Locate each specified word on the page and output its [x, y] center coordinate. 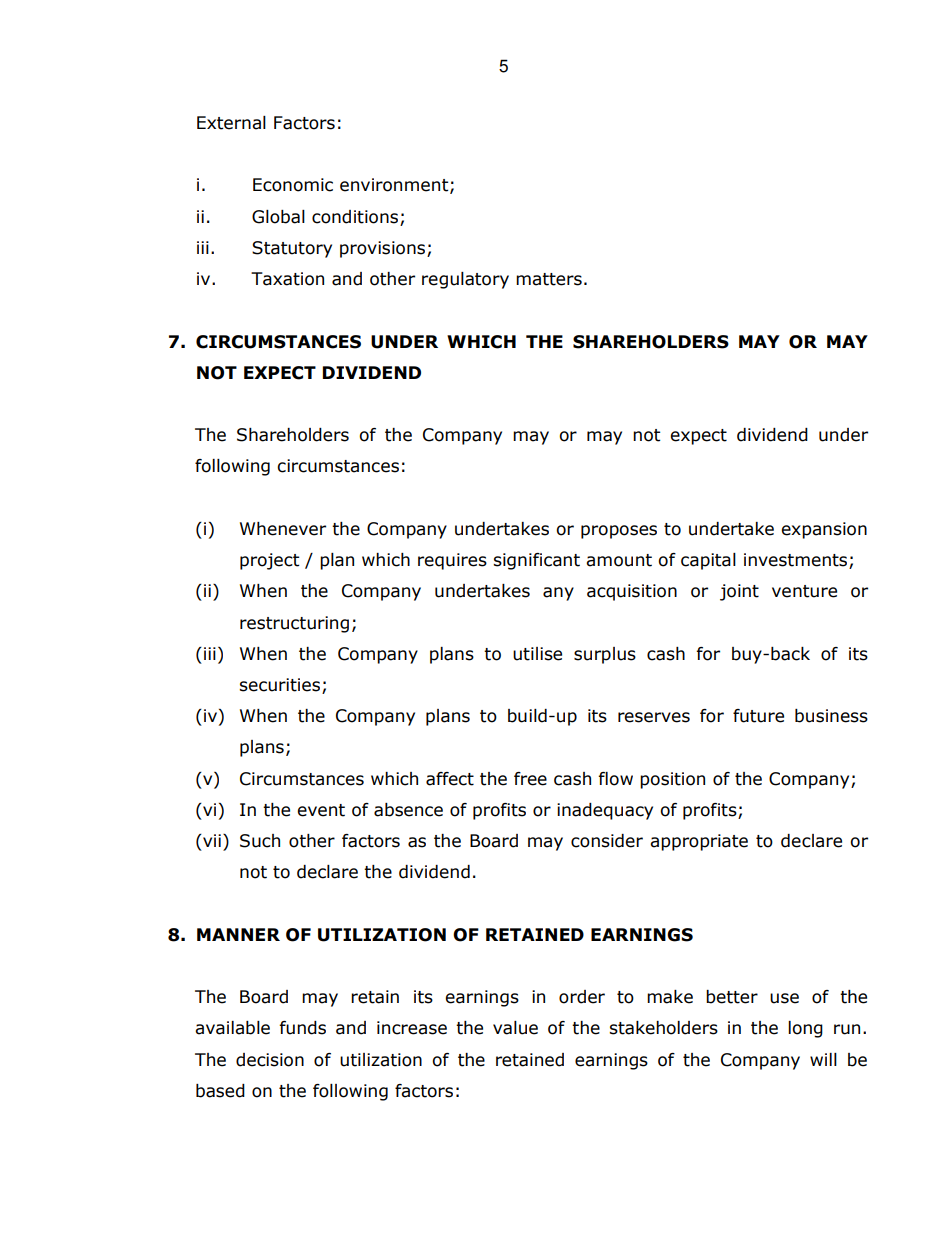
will [823, 1059]
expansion [824, 530]
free [530, 779]
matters [549, 279]
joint [739, 592]
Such [260, 841]
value [515, 1028]
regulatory [465, 280]
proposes [619, 532]
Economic [293, 185]
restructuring [294, 624]
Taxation [287, 279]
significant [536, 561]
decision [270, 1060]
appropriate [699, 842]
